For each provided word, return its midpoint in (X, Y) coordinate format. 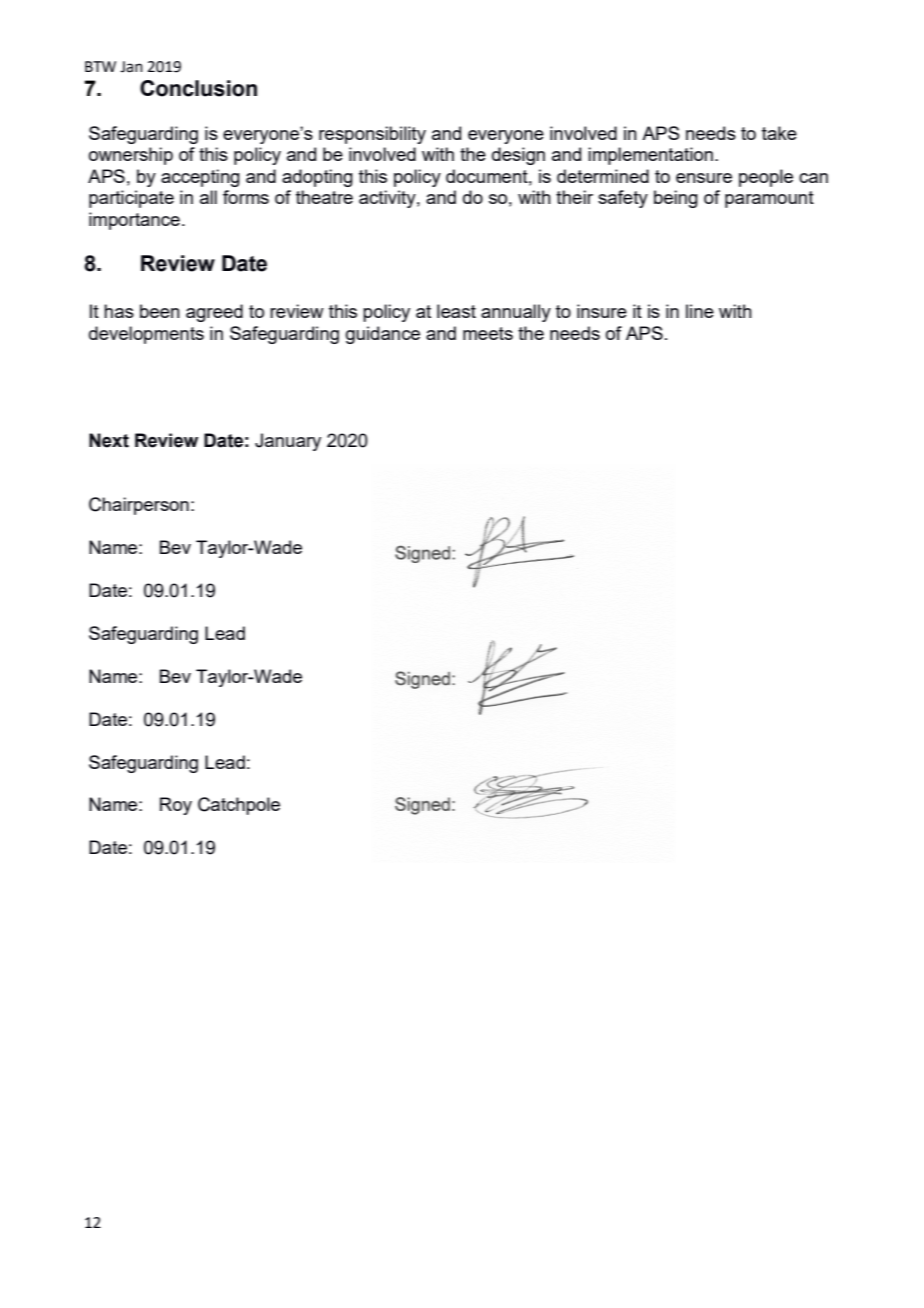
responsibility (372, 135)
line (700, 311)
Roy (176, 806)
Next (109, 440)
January (288, 442)
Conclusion (198, 88)
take (779, 133)
